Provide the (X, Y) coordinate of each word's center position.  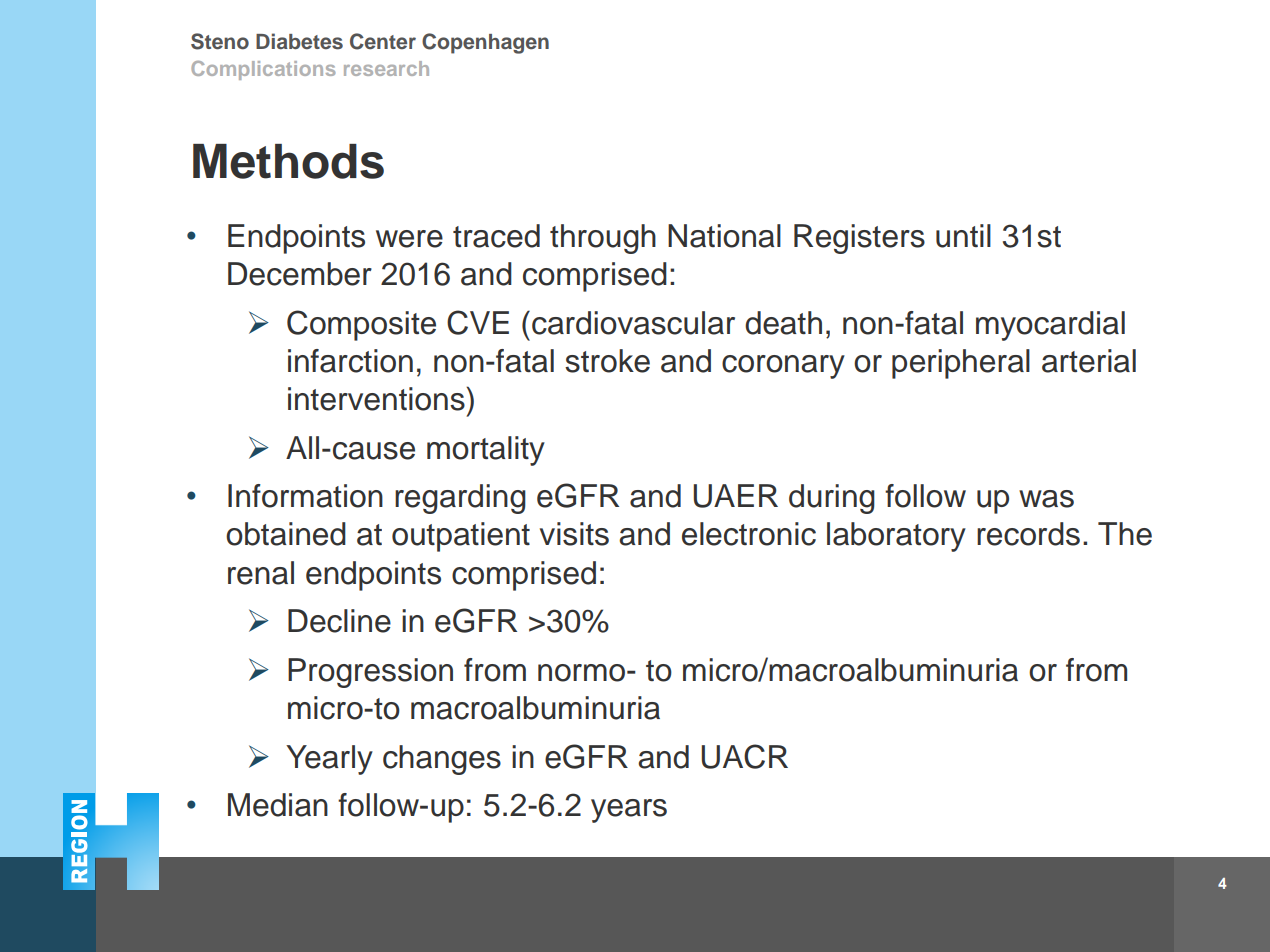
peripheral (961, 364)
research (386, 68)
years (629, 811)
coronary (783, 367)
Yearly (329, 760)
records (1028, 534)
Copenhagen (485, 43)
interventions (377, 399)
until (963, 236)
